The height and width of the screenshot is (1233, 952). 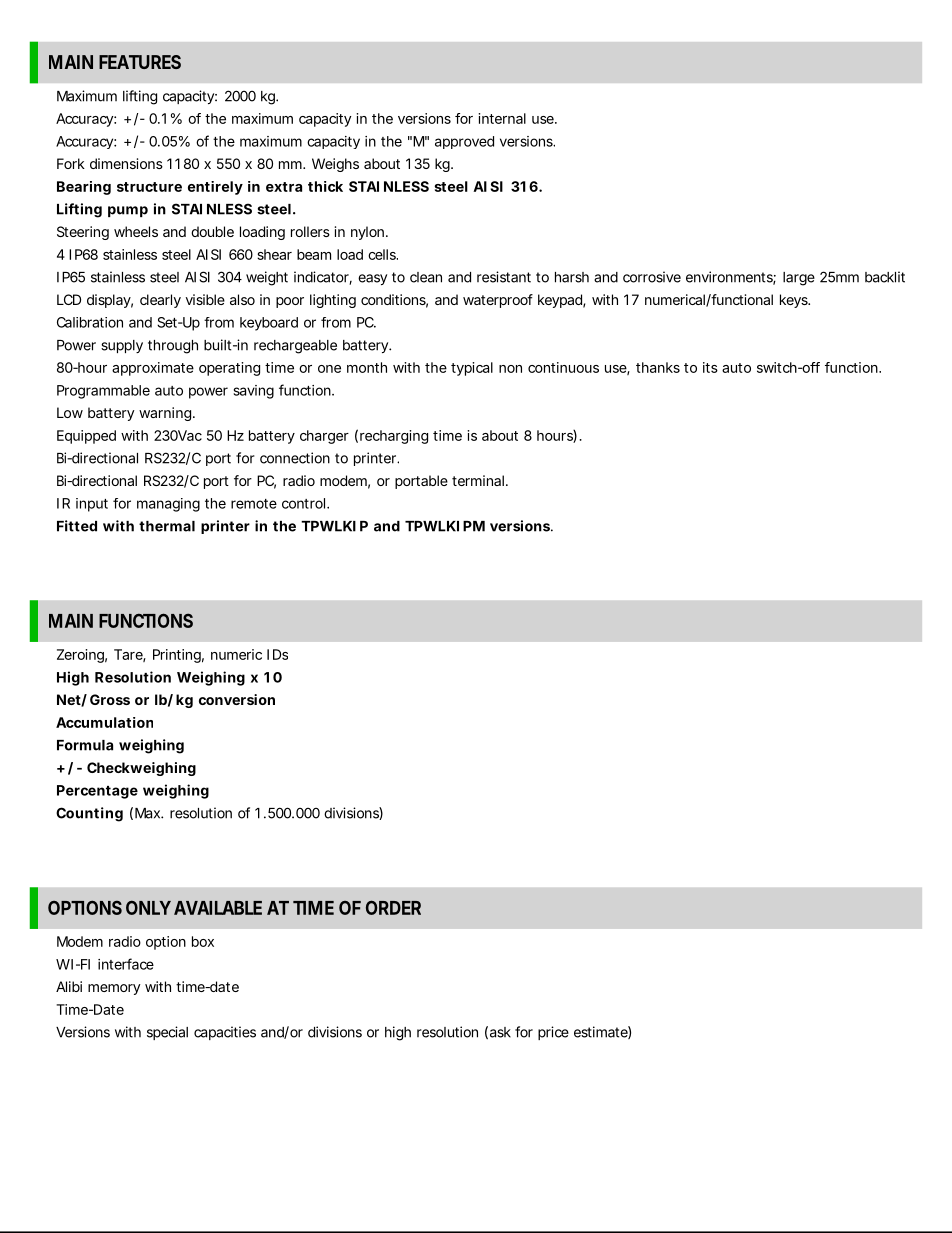 What do you see at coordinates (218, 908) in the screenshot?
I see `AVAILABLE` at bounding box center [218, 908].
